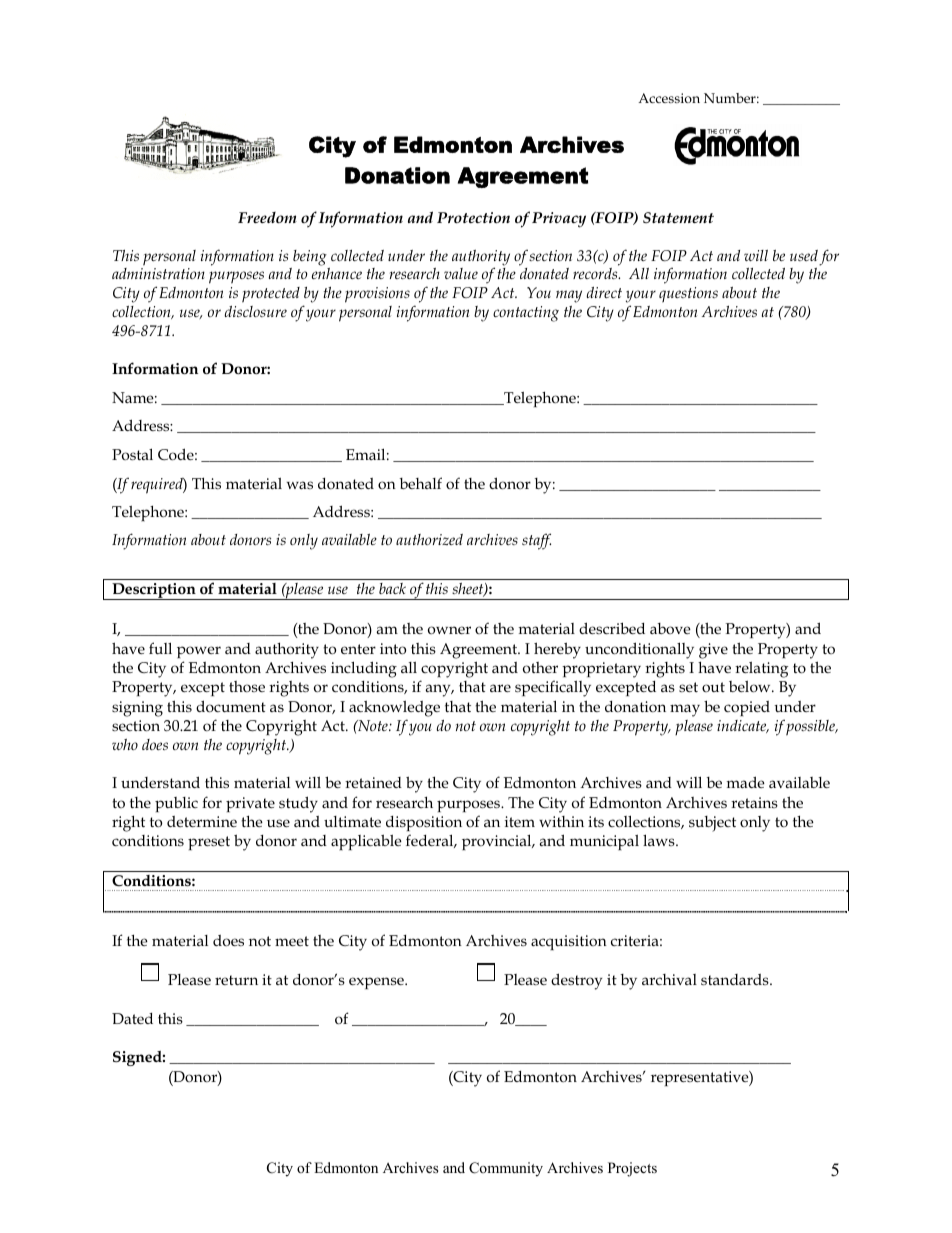 The image size is (952, 1233). Describe the element at coordinates (267, 217) in the page. I see `Freedom` at that location.
